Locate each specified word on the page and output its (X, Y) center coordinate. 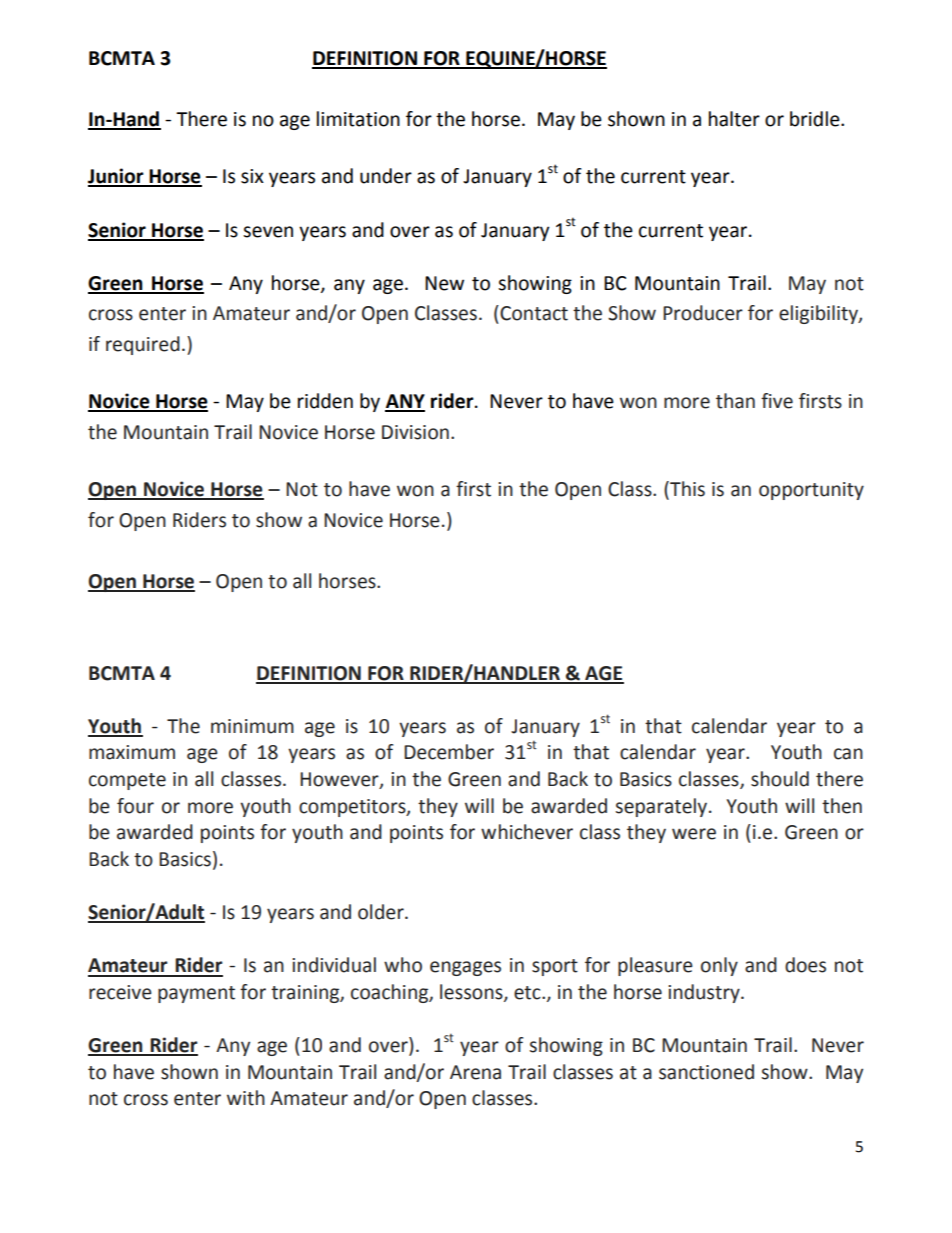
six (252, 176)
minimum (252, 726)
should (780, 779)
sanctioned (706, 1072)
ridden (325, 401)
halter (734, 119)
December (449, 752)
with (246, 1098)
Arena (475, 1072)
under (386, 176)
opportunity (811, 491)
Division (415, 432)
